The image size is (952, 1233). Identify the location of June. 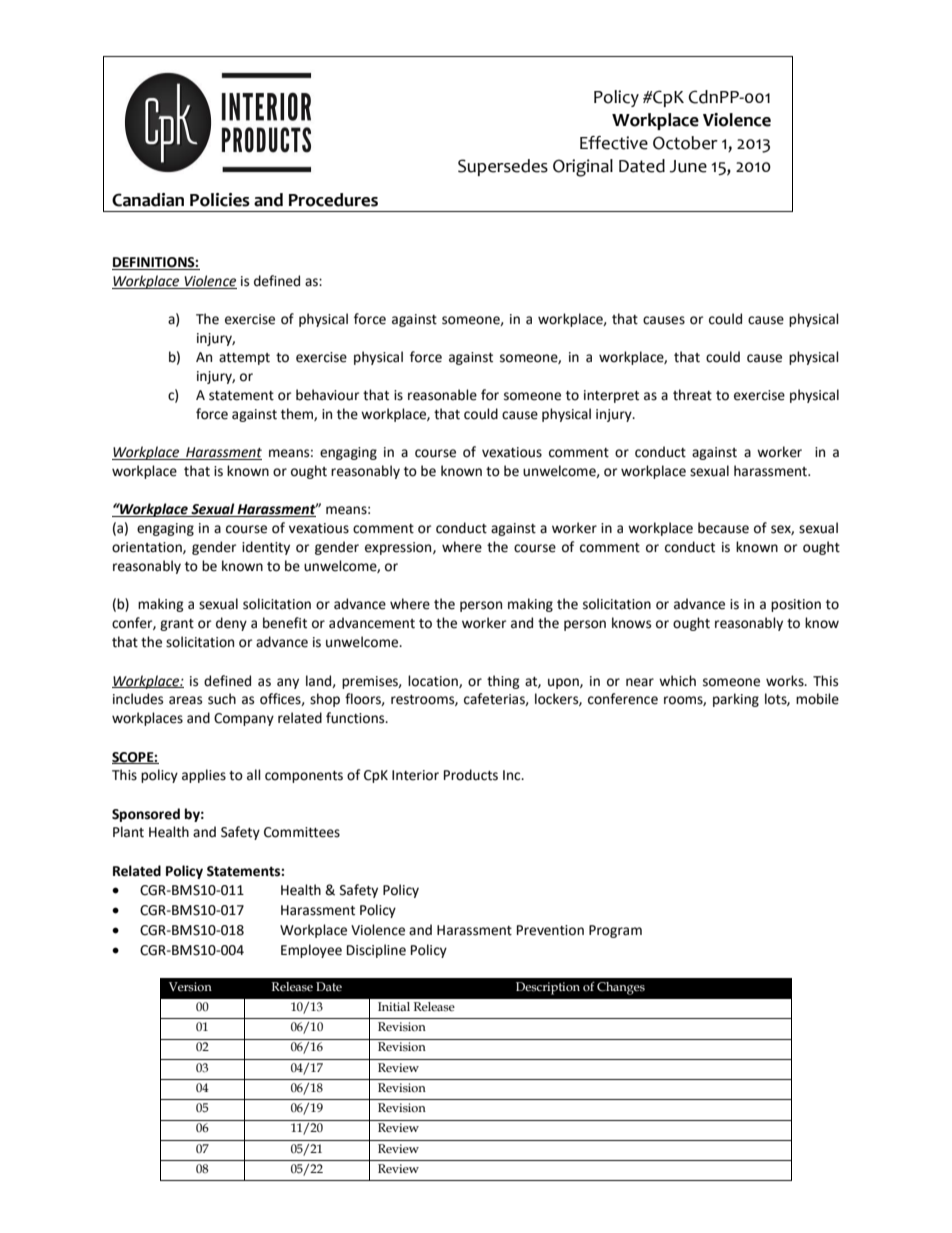
(688, 166).
